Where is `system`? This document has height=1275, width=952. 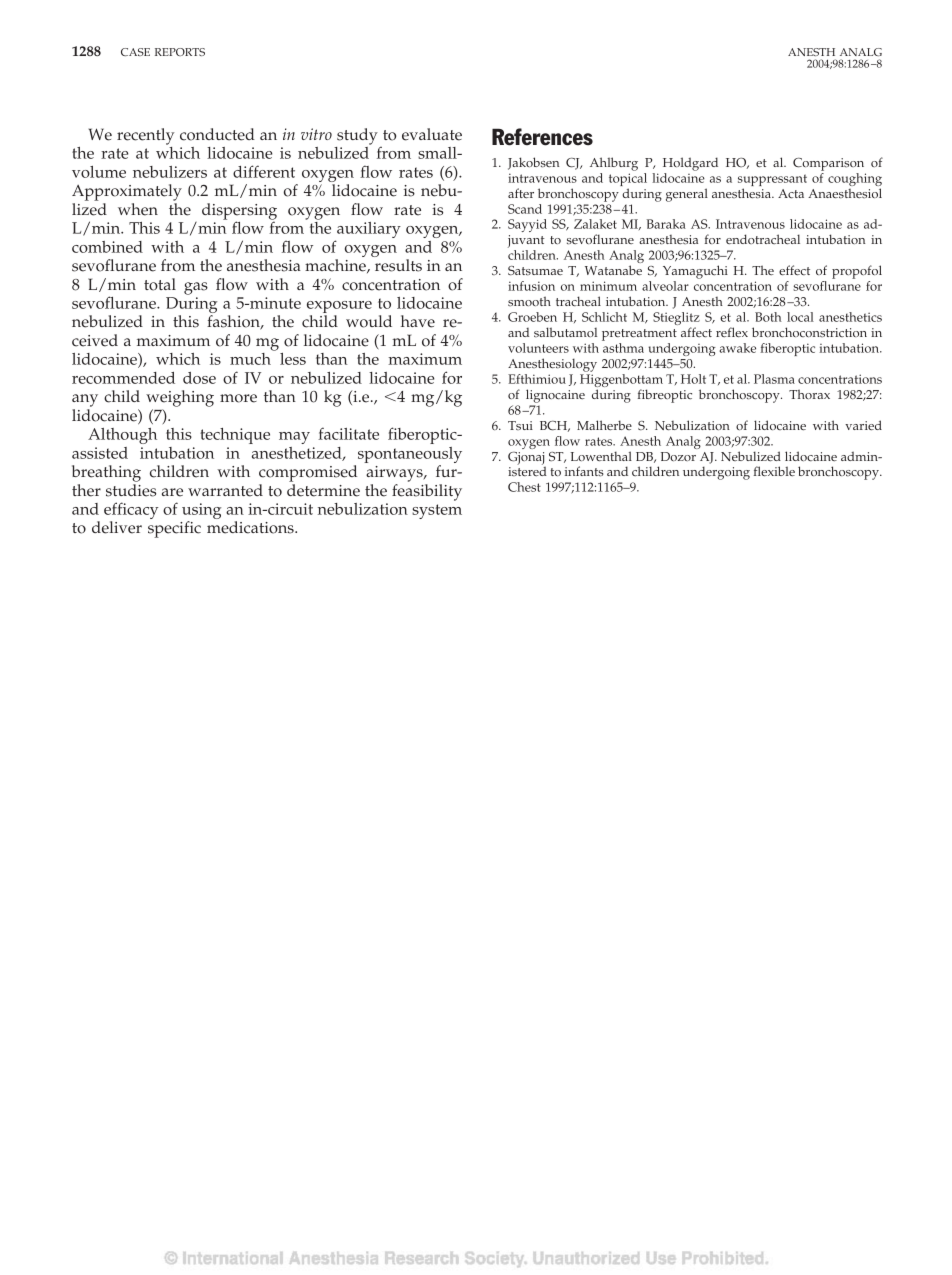
system is located at coordinates (437, 511).
